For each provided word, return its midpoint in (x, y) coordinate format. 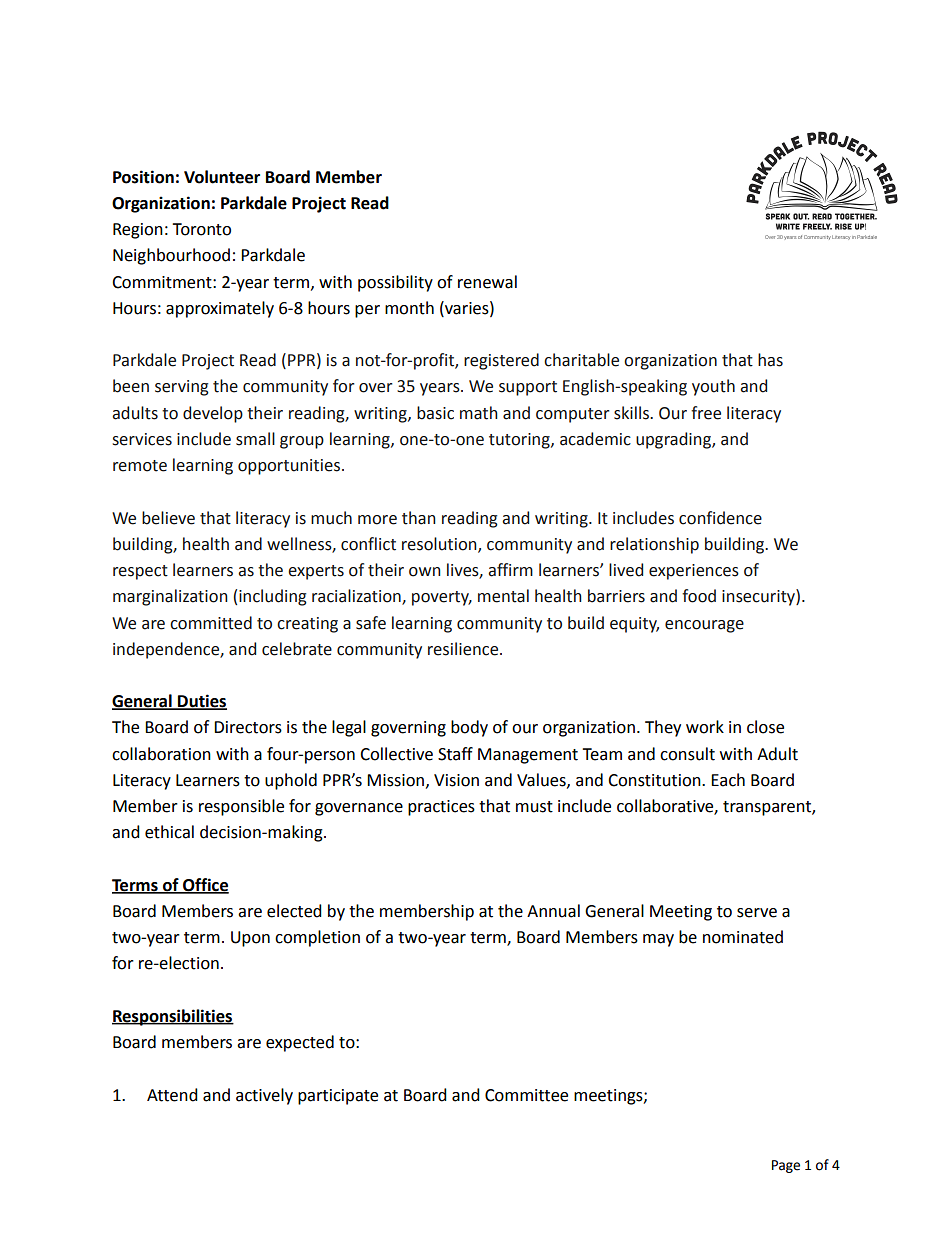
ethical (169, 832)
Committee (526, 1095)
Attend (172, 1095)
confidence (720, 518)
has (770, 360)
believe (168, 518)
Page (786, 1166)
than (419, 518)
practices (441, 808)
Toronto (201, 229)
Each (728, 780)
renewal (487, 282)
